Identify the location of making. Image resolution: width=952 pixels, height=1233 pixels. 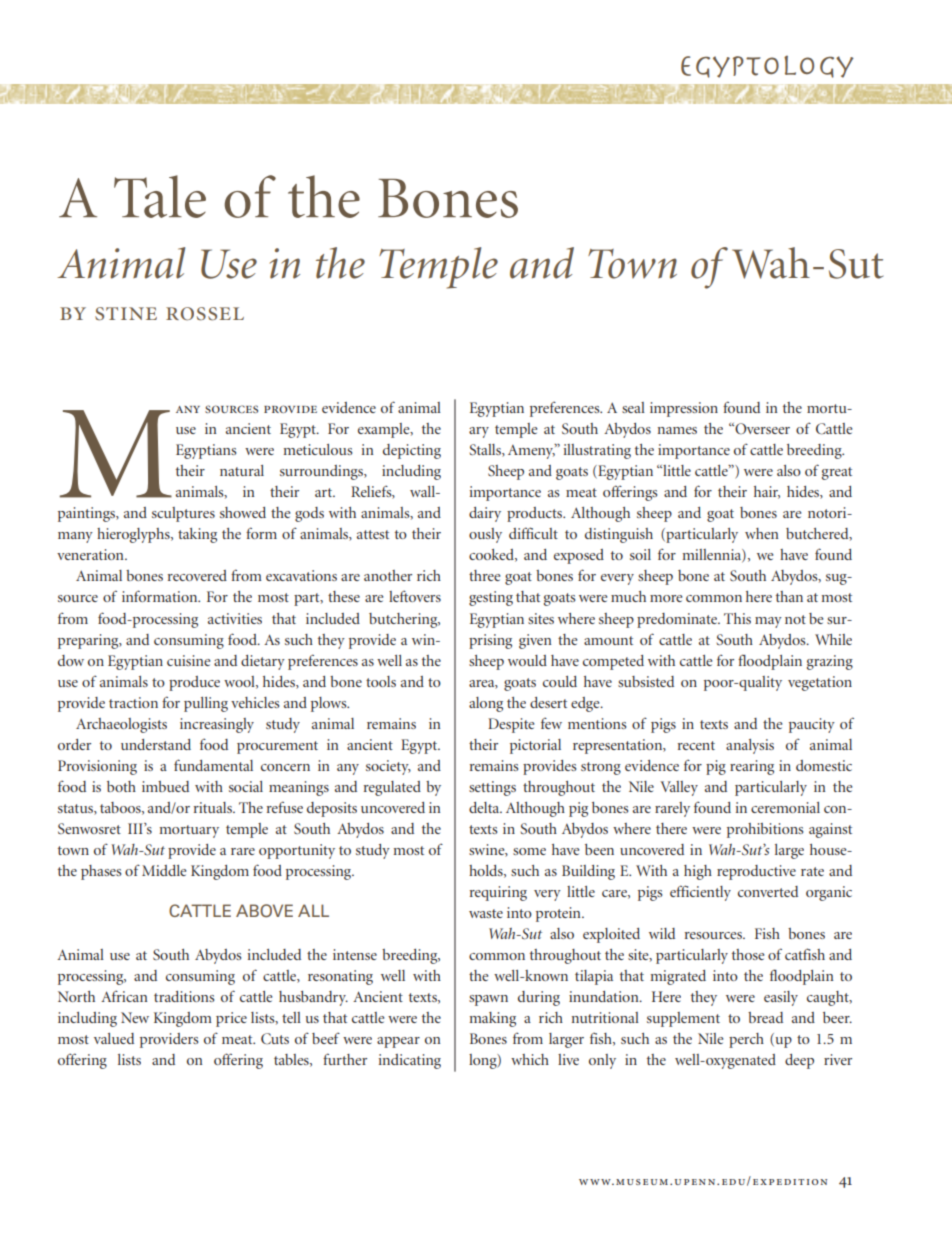
(493, 1019).
